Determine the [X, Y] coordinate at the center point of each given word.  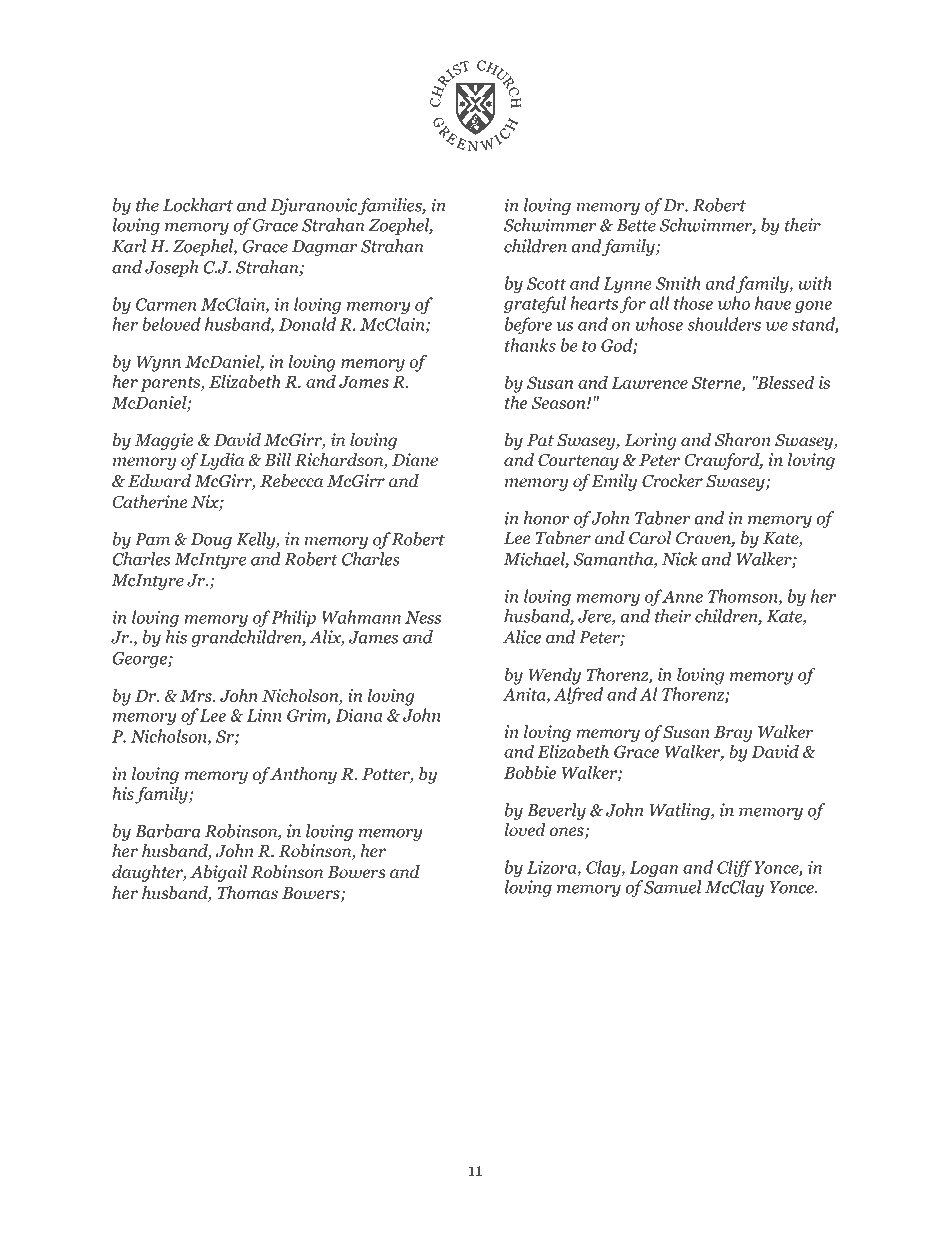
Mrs [197, 696]
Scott [546, 283]
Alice [522, 637]
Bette [636, 225]
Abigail [218, 873]
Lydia [221, 461]
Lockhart [198, 205]
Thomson [744, 597]
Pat [540, 440]
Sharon [743, 440]
